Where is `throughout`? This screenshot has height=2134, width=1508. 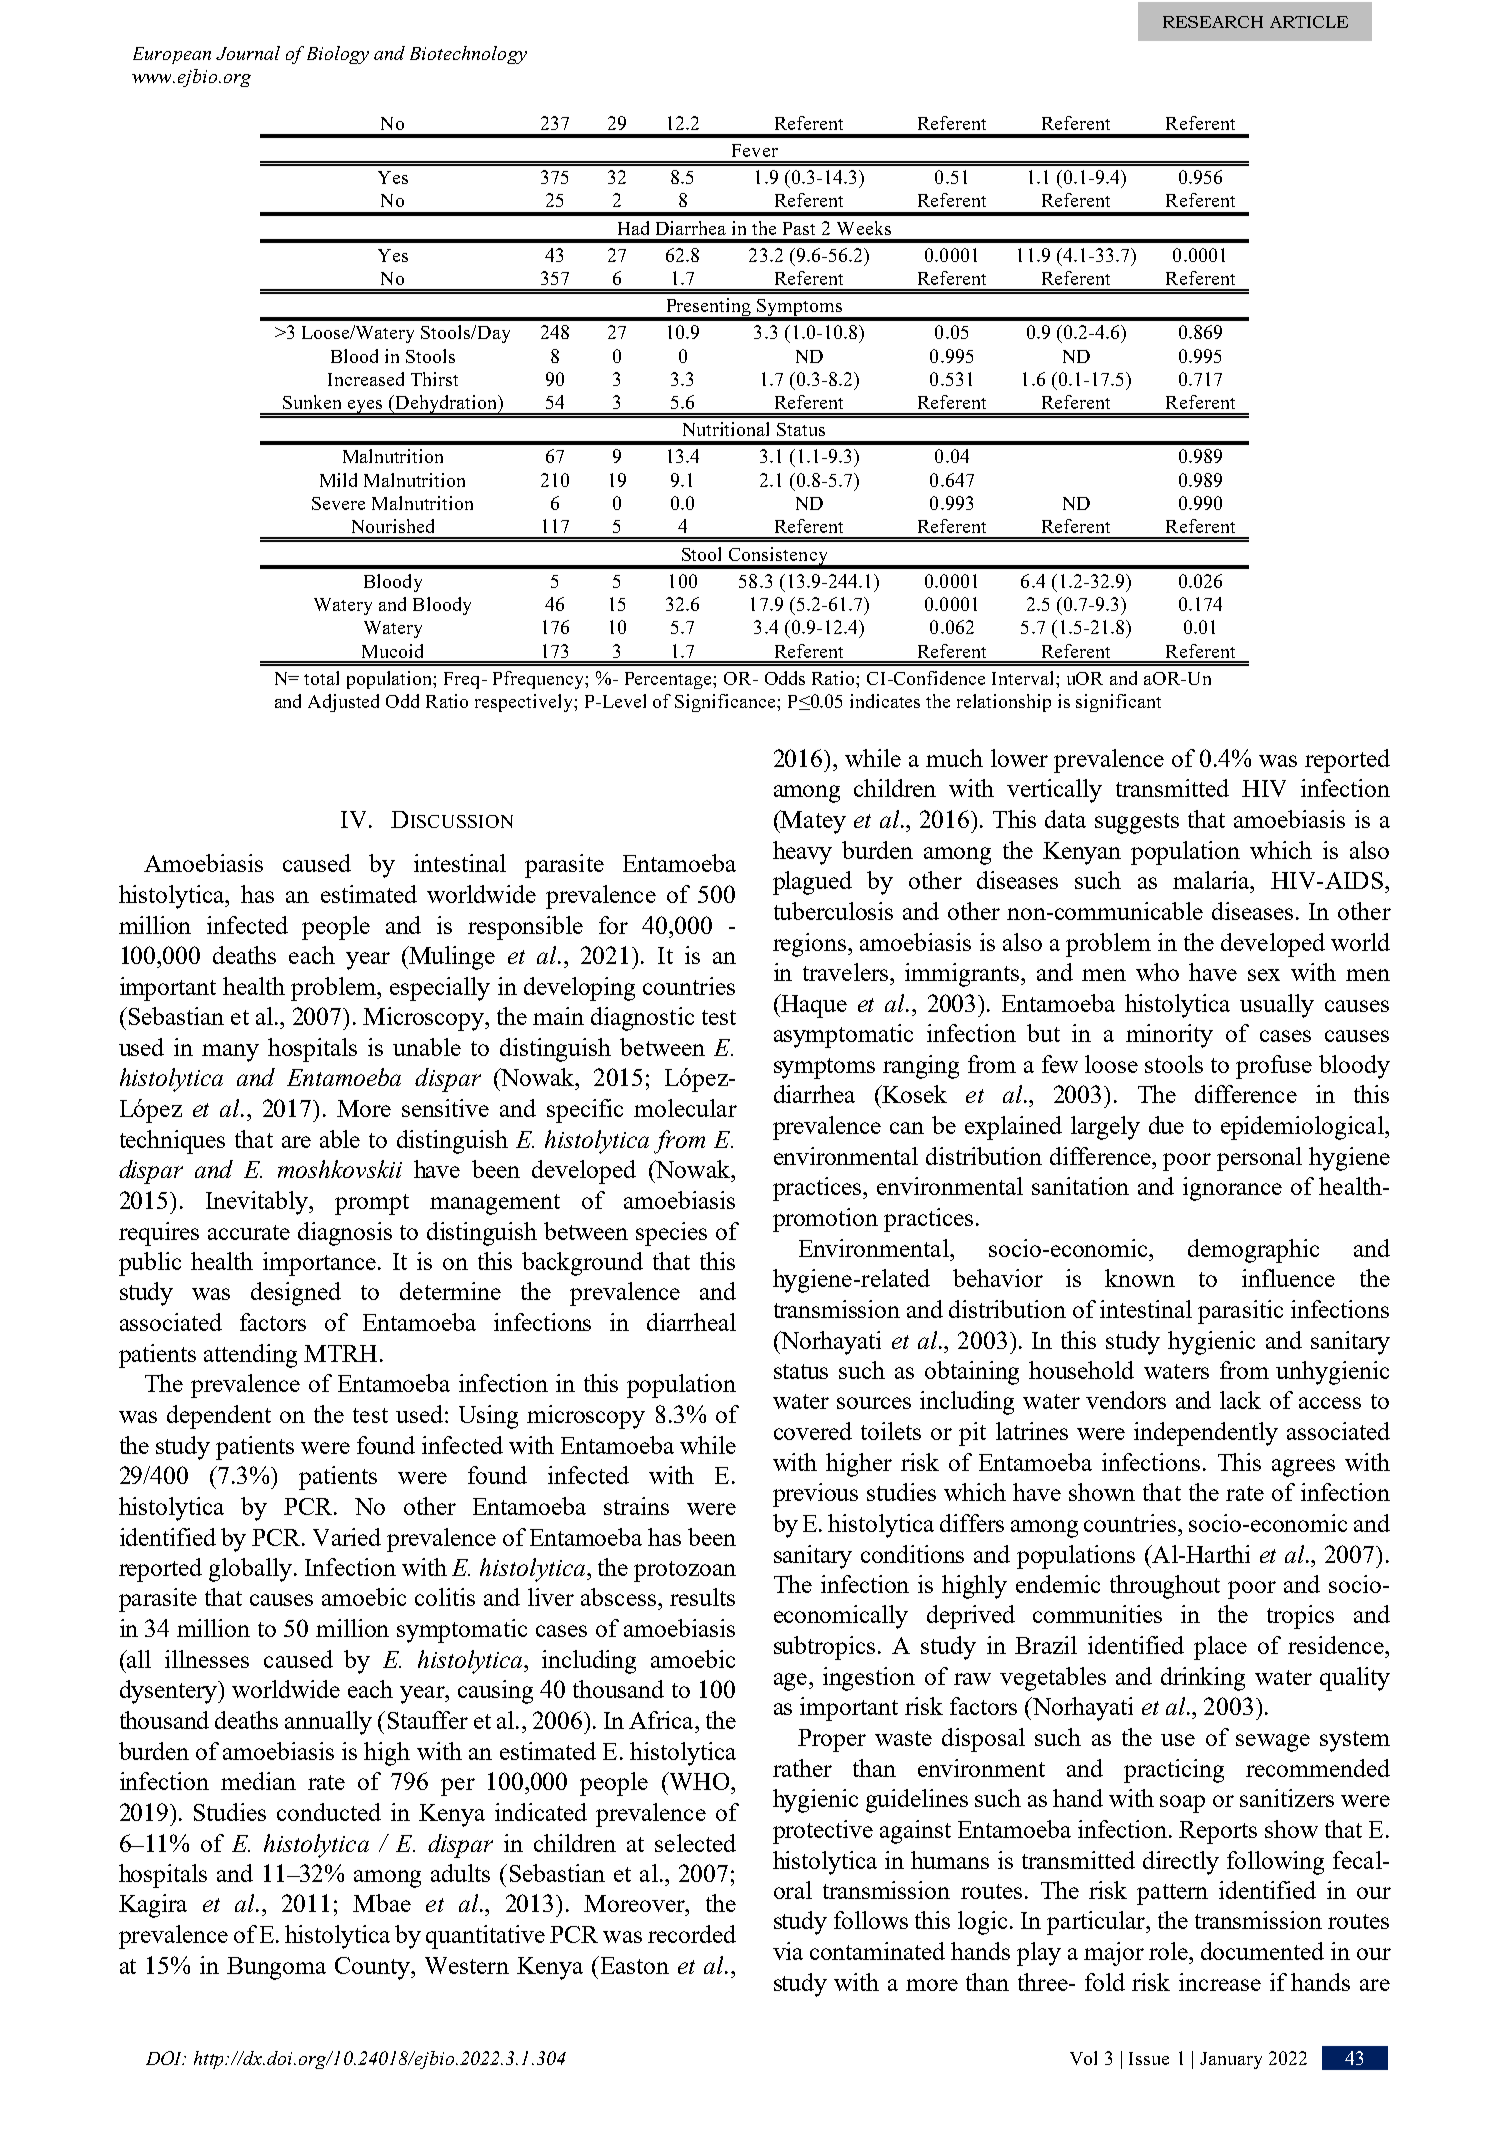 throughout is located at coordinates (1165, 1587).
